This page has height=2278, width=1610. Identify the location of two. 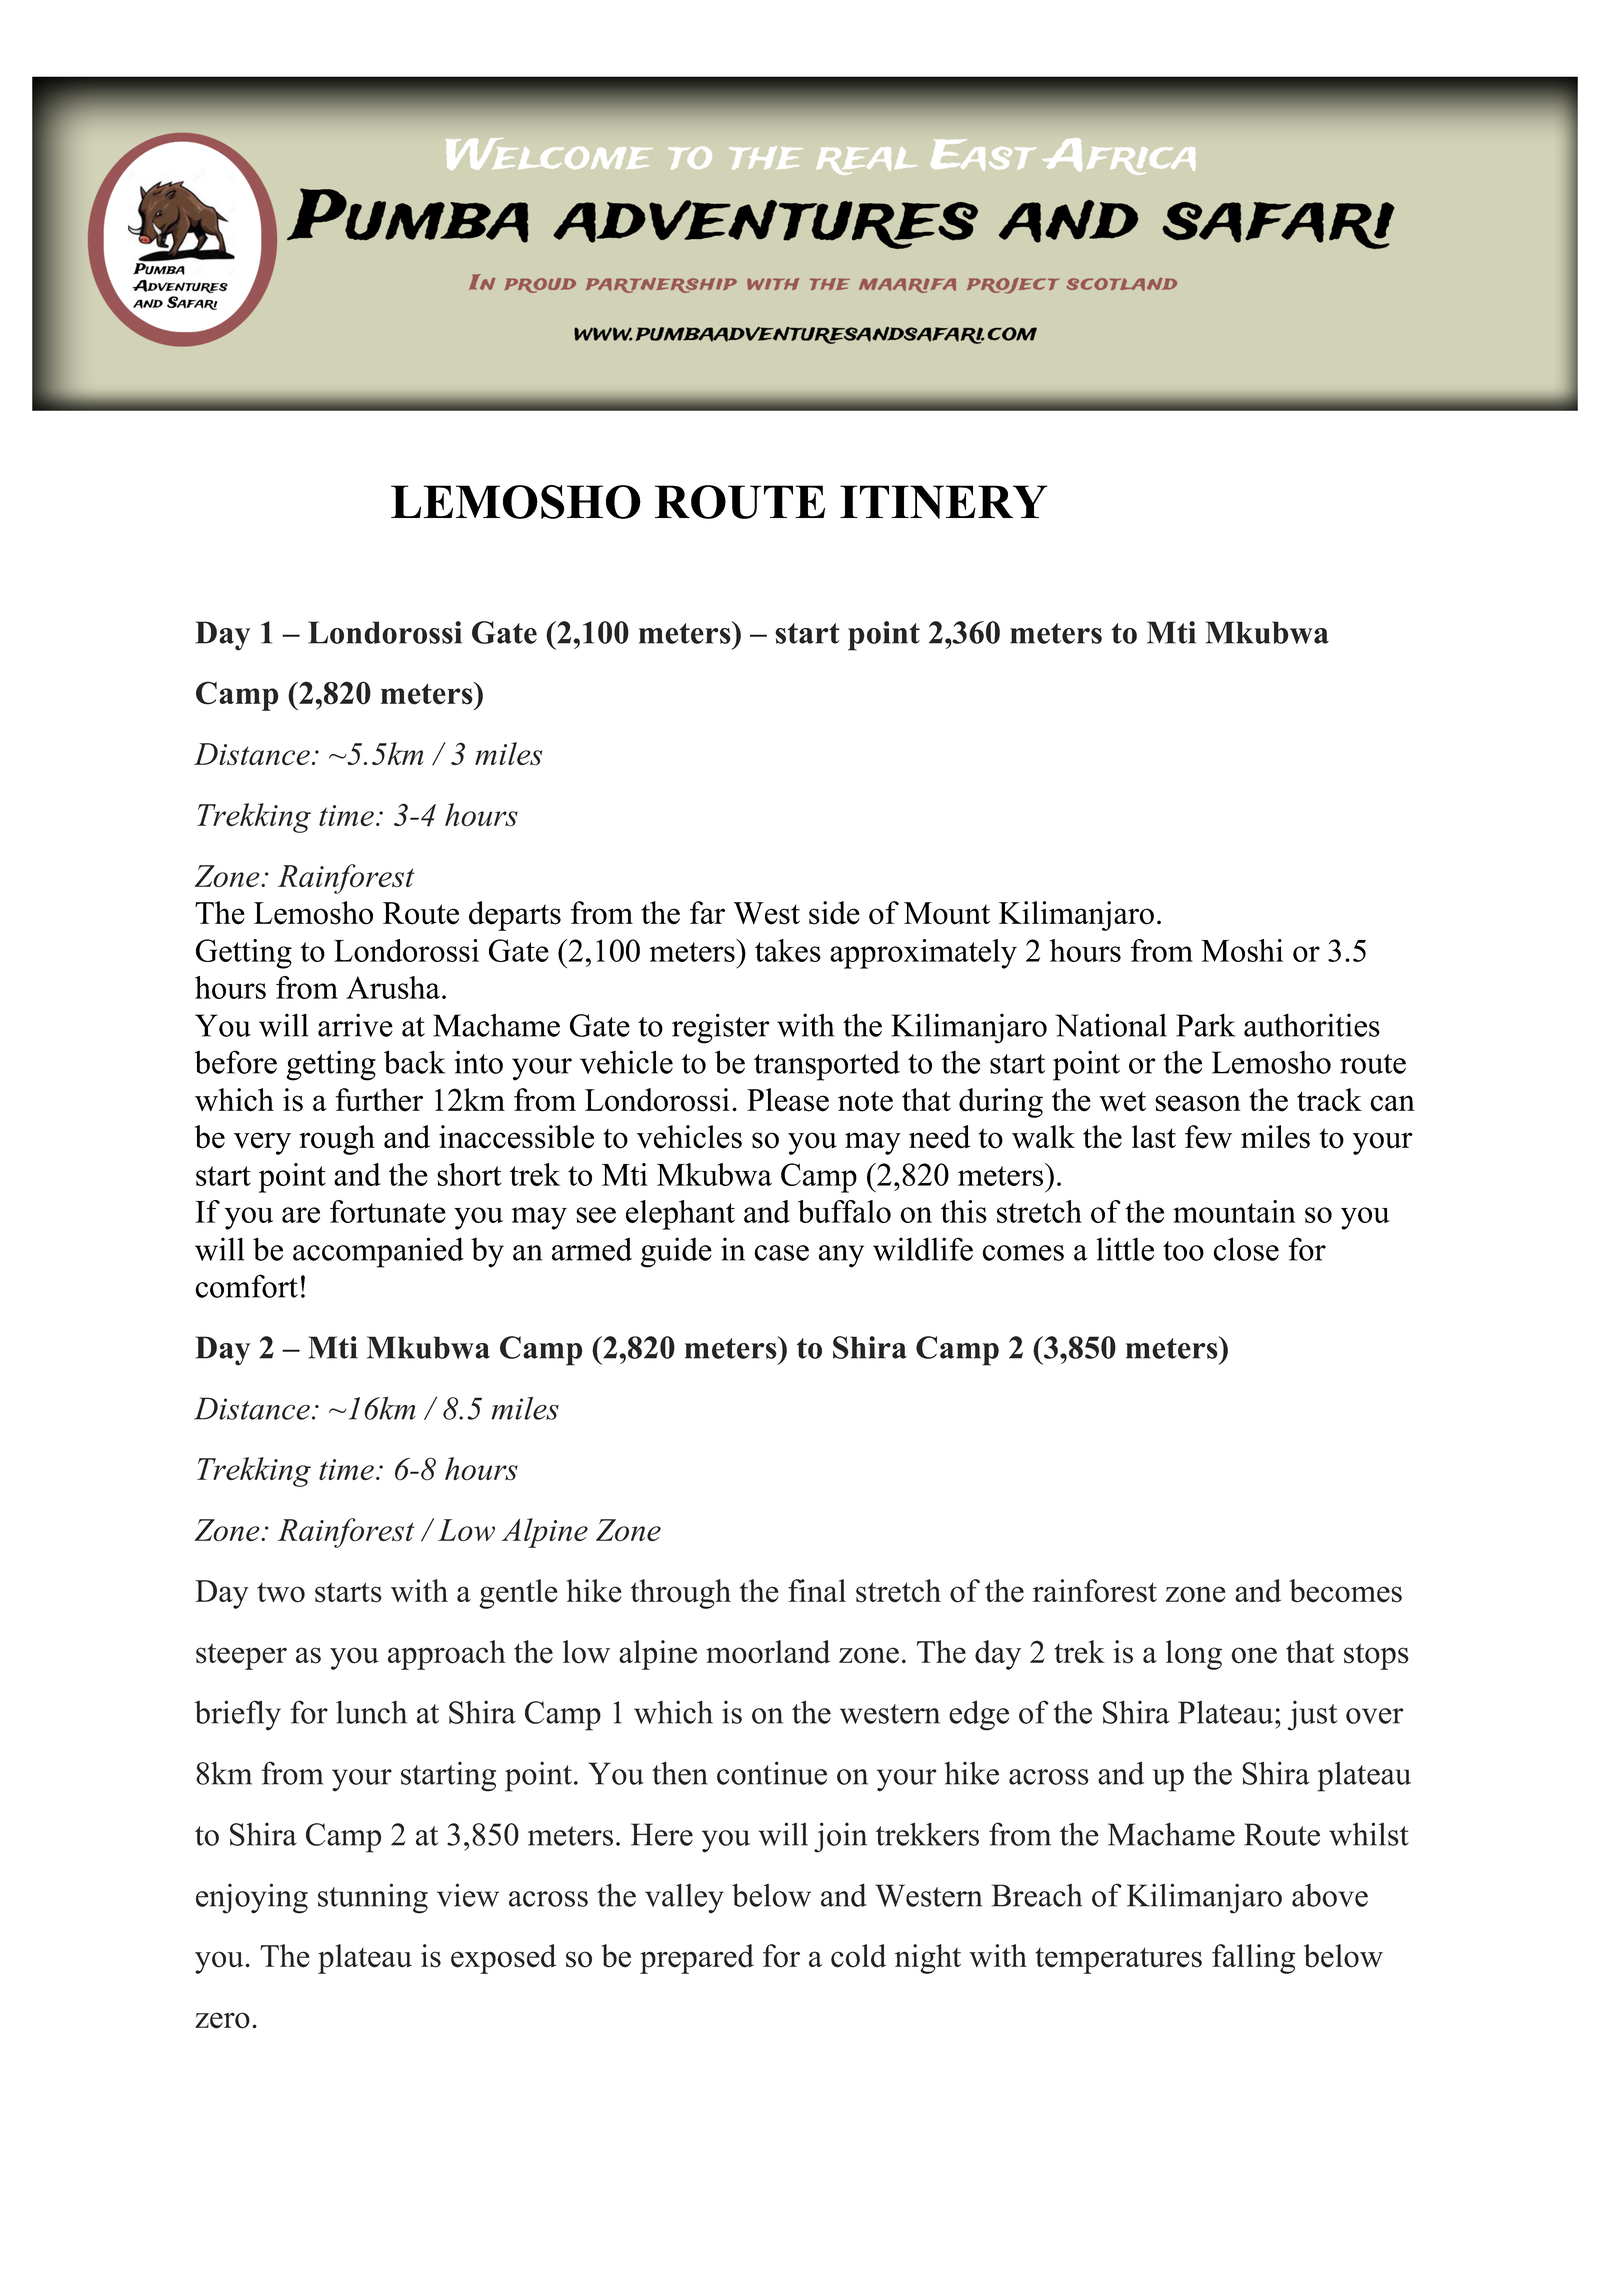
(281, 1593).
